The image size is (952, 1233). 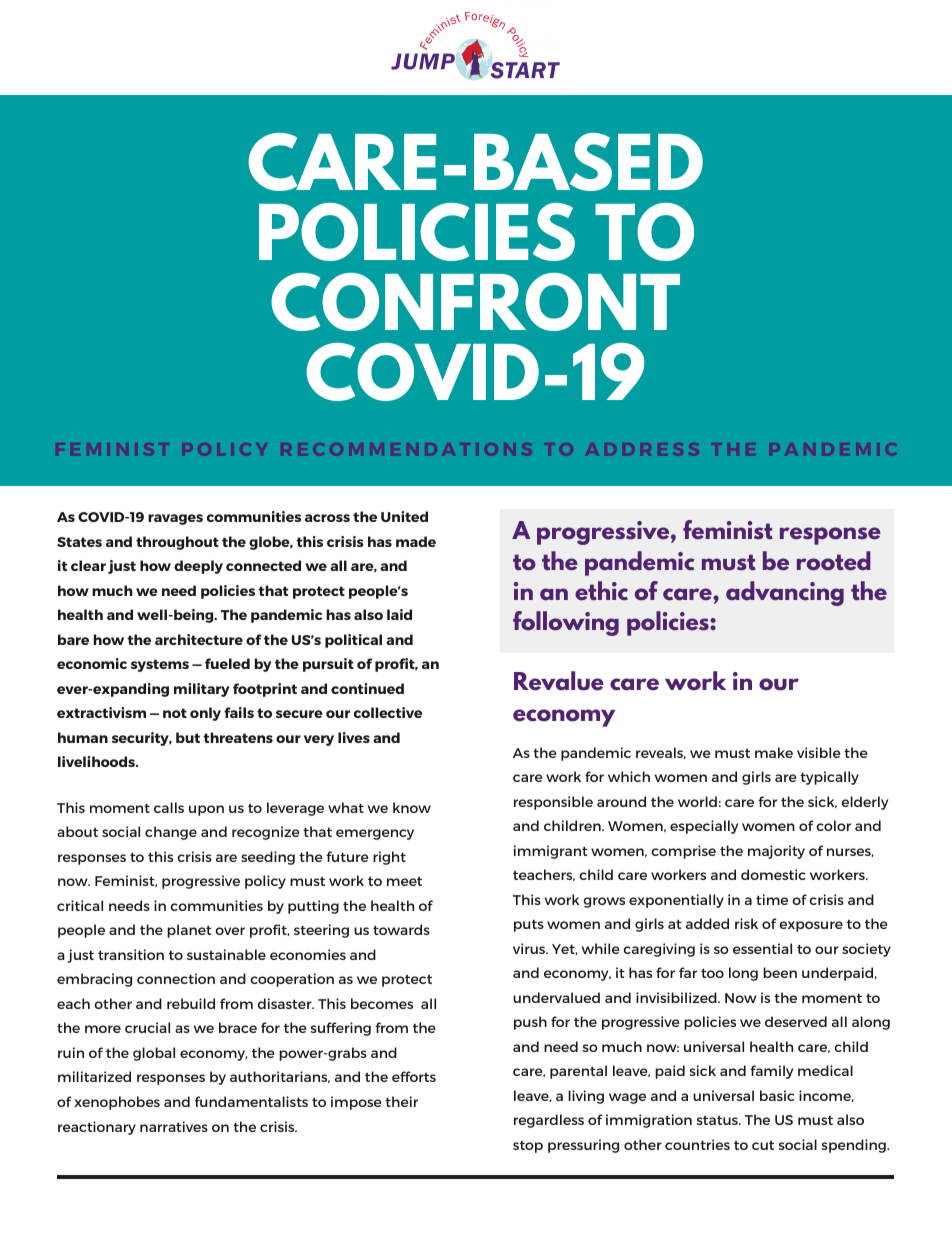 I want to click on right, so click(x=389, y=858).
